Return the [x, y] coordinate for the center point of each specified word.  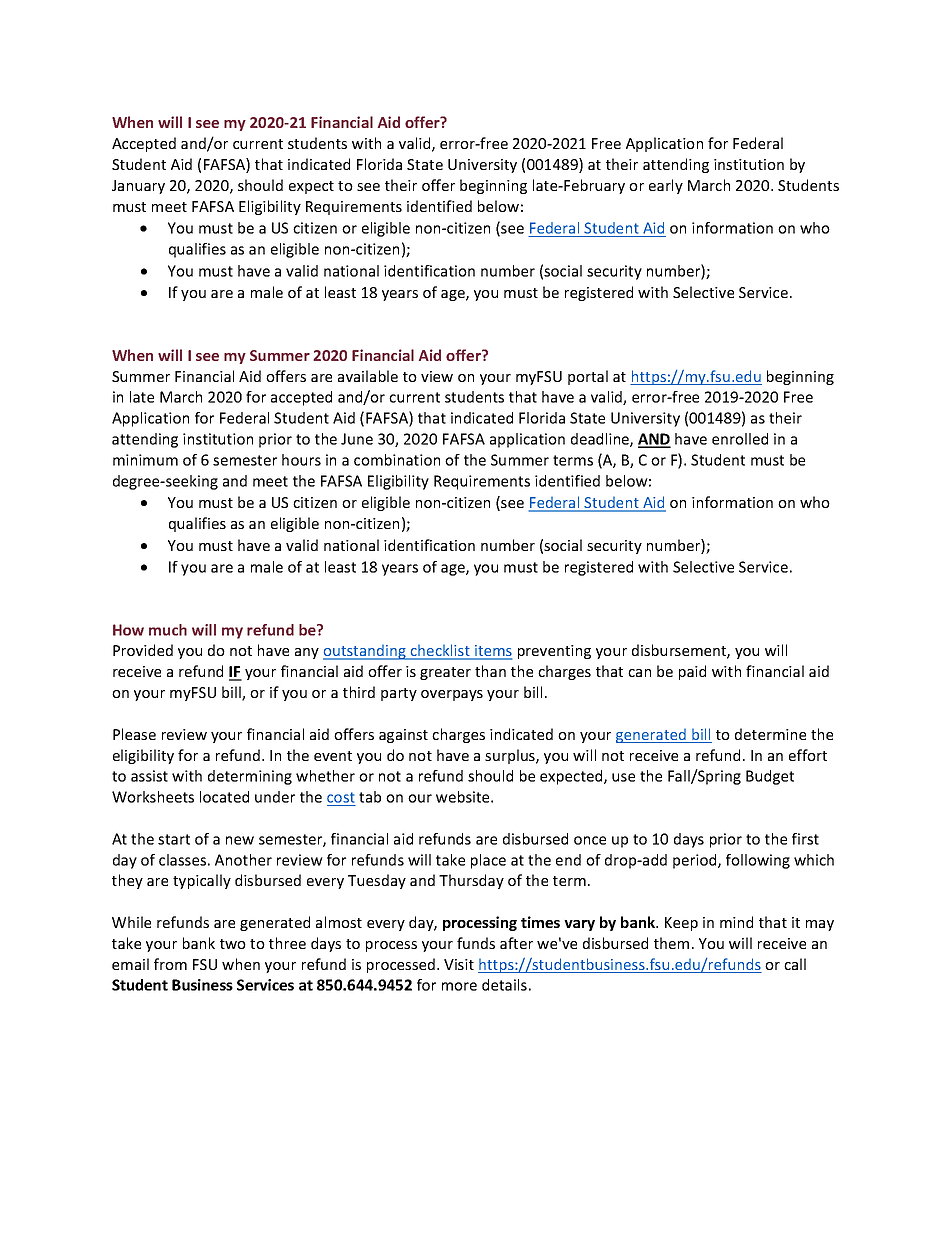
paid [692, 672]
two [233, 944]
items [492, 652]
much [168, 630]
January [138, 187]
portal [588, 377]
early [666, 186]
